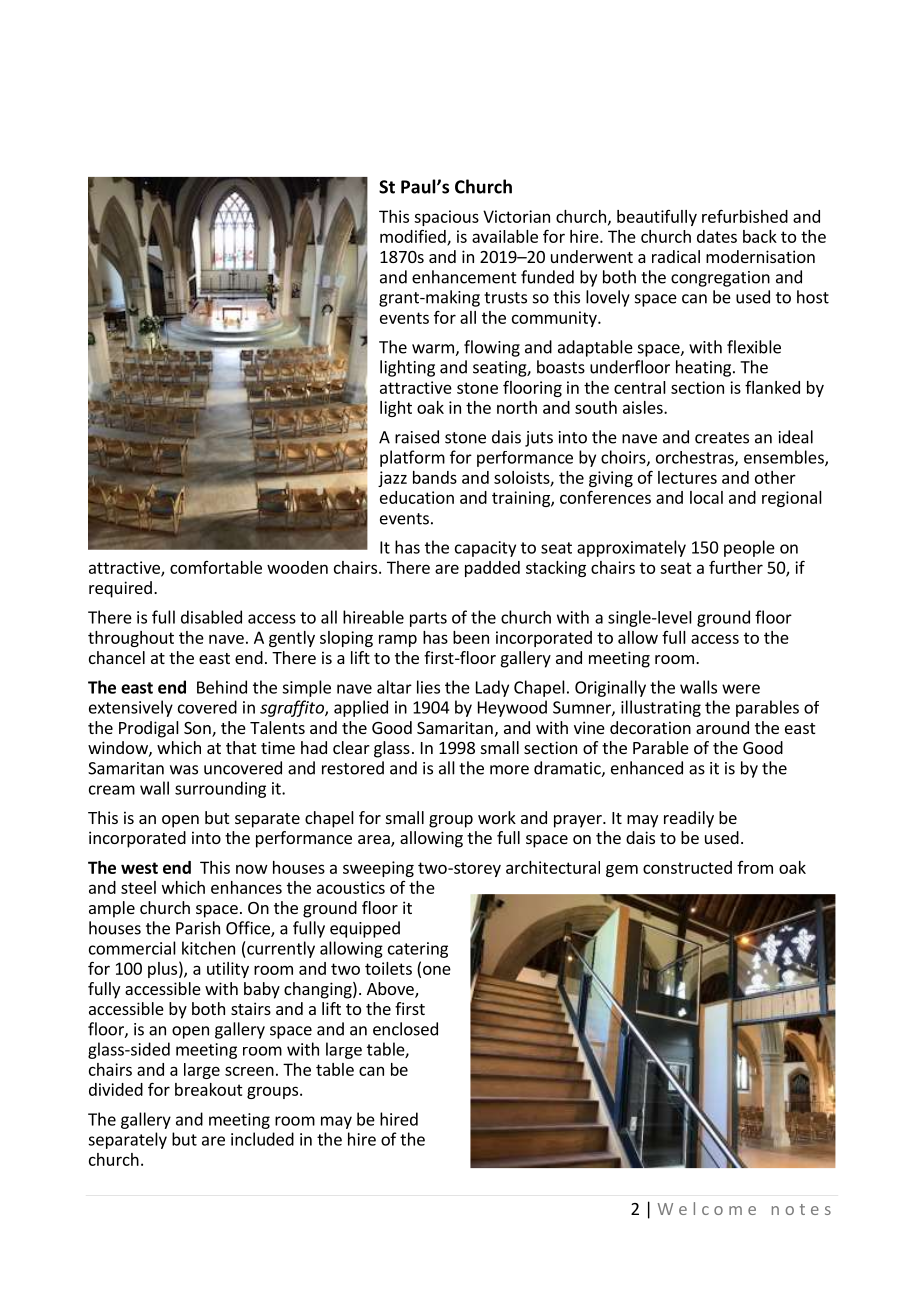  I want to click on breakout, so click(209, 1089).
